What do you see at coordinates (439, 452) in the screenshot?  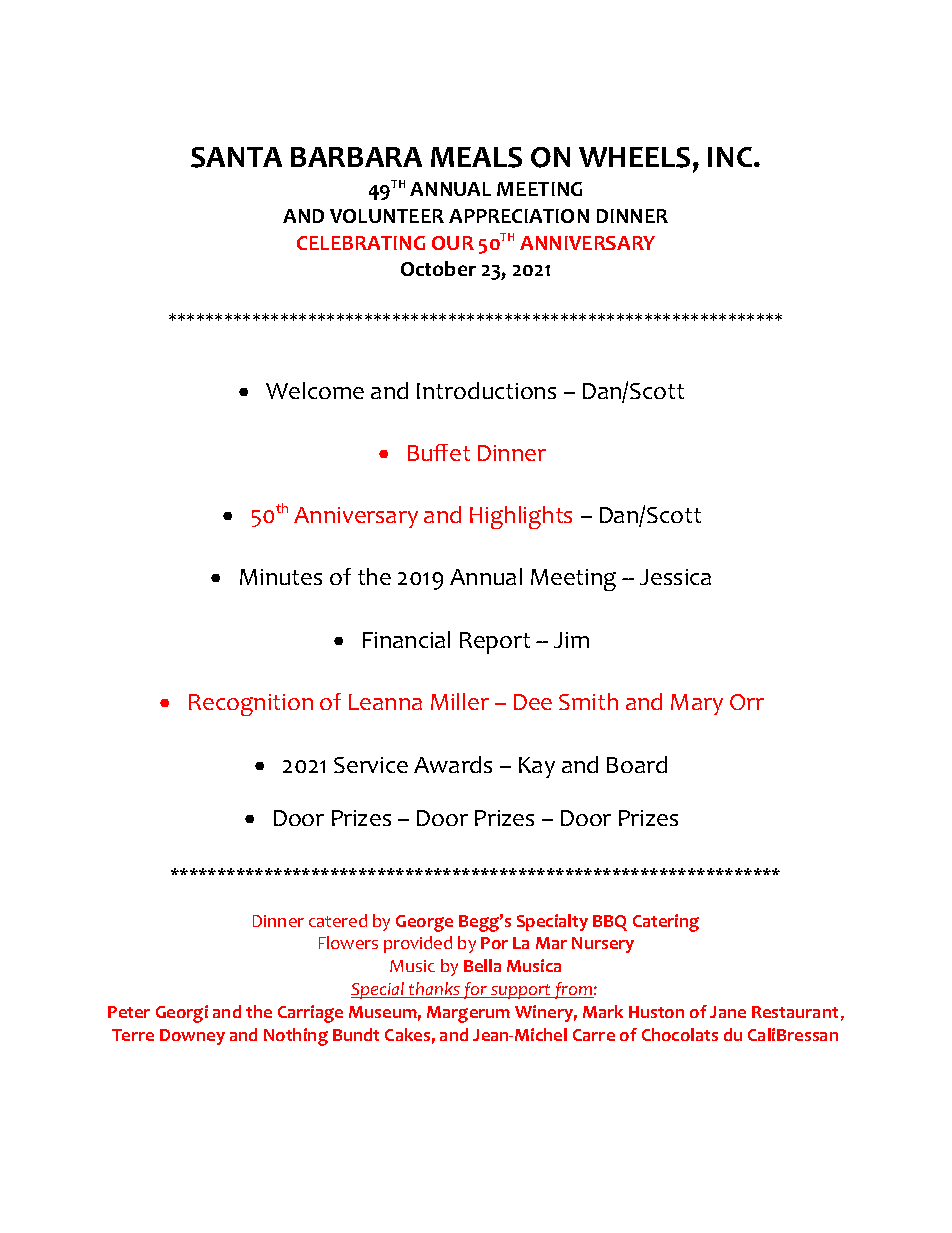 I see `Buffet` at bounding box center [439, 452].
